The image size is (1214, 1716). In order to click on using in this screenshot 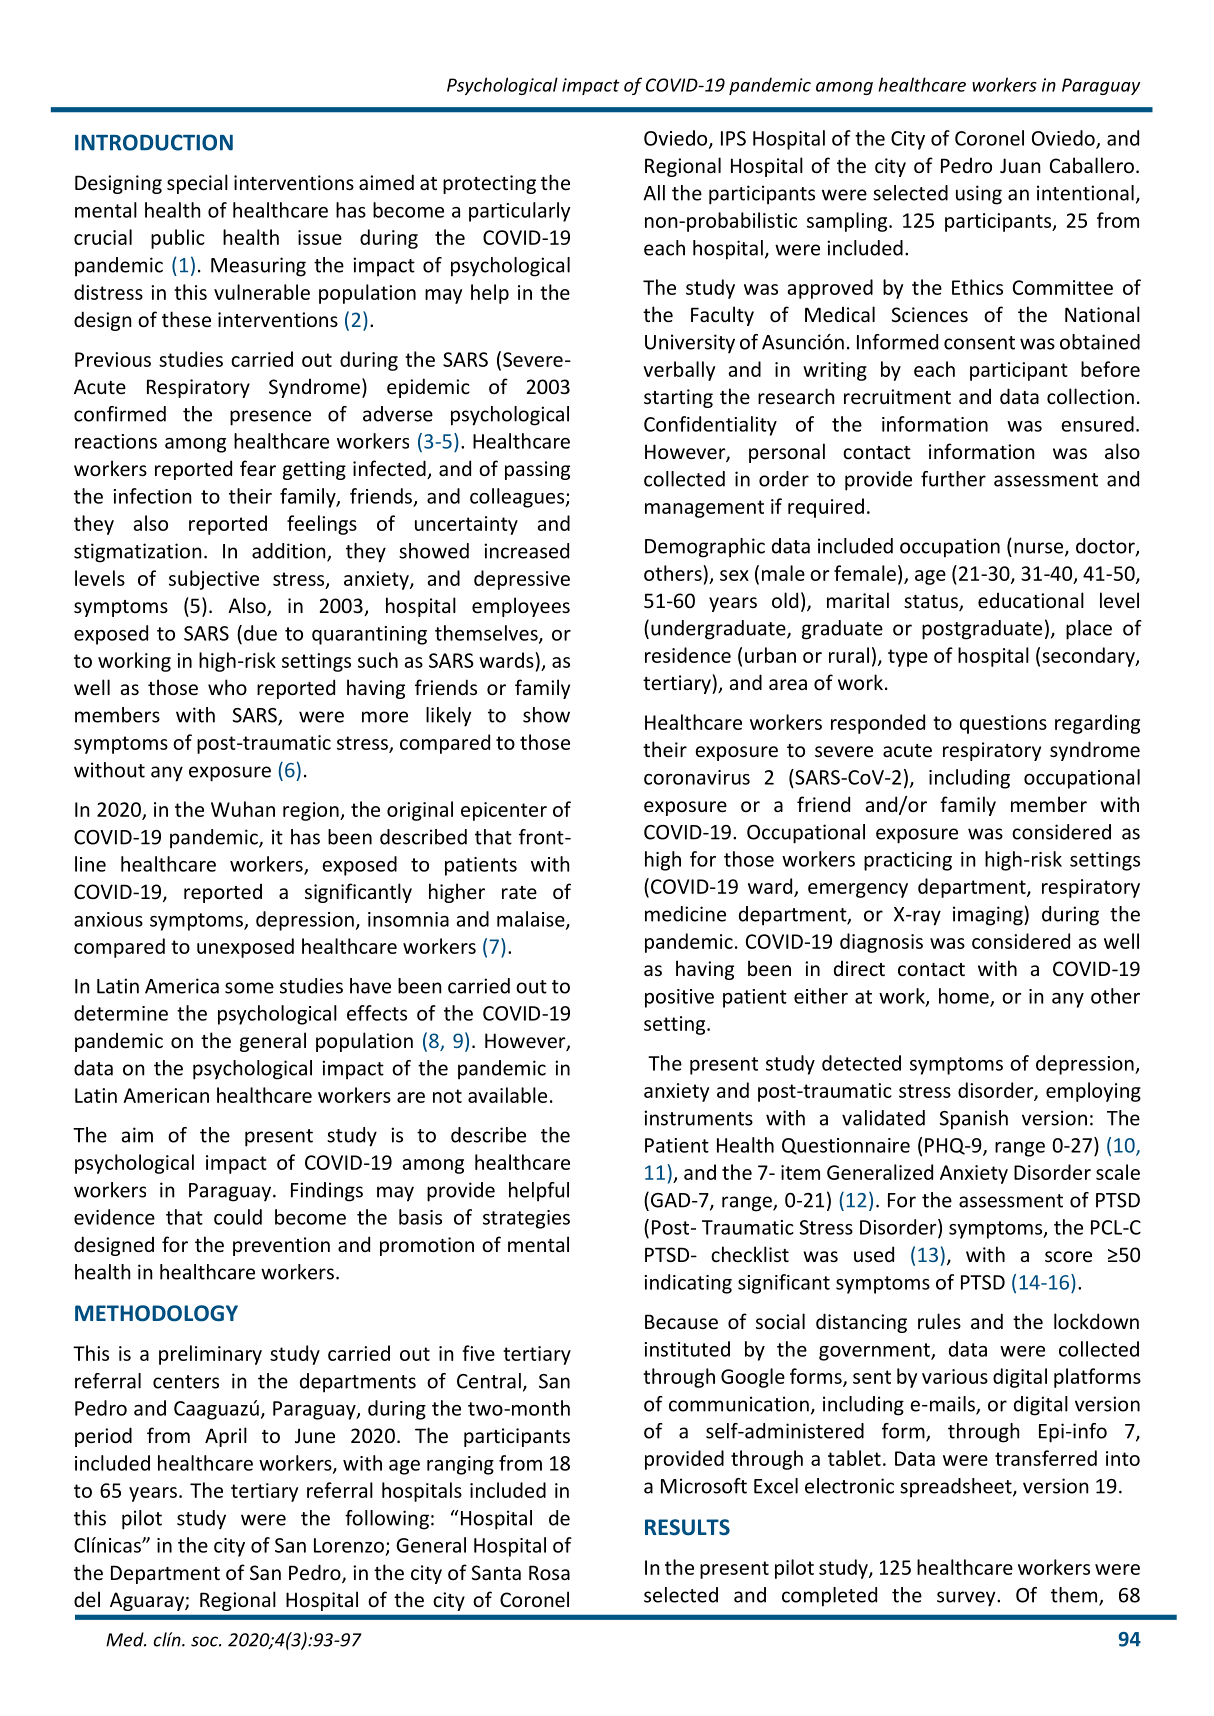, I will do `click(979, 195)`.
